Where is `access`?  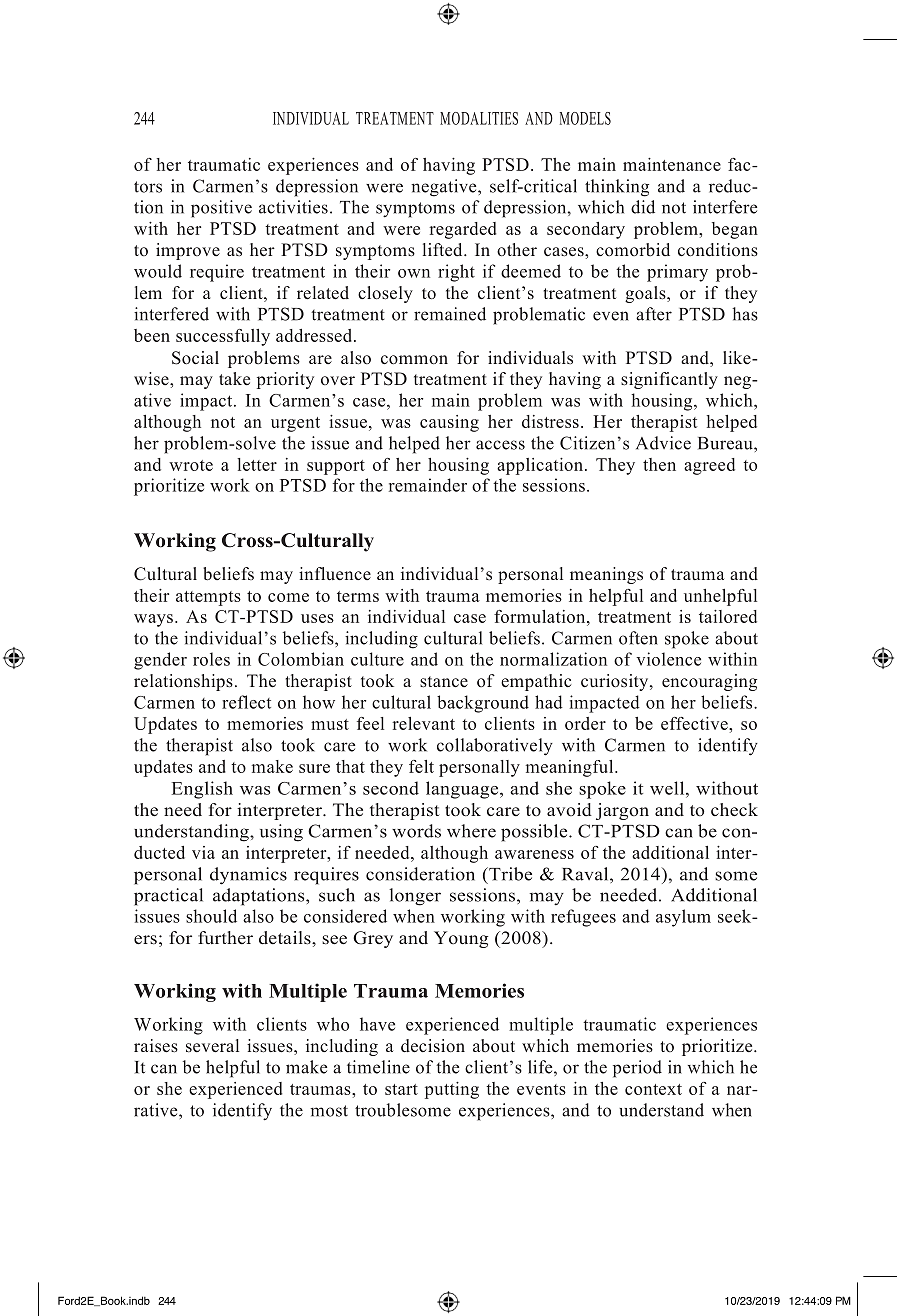
access is located at coordinates (500, 445).
